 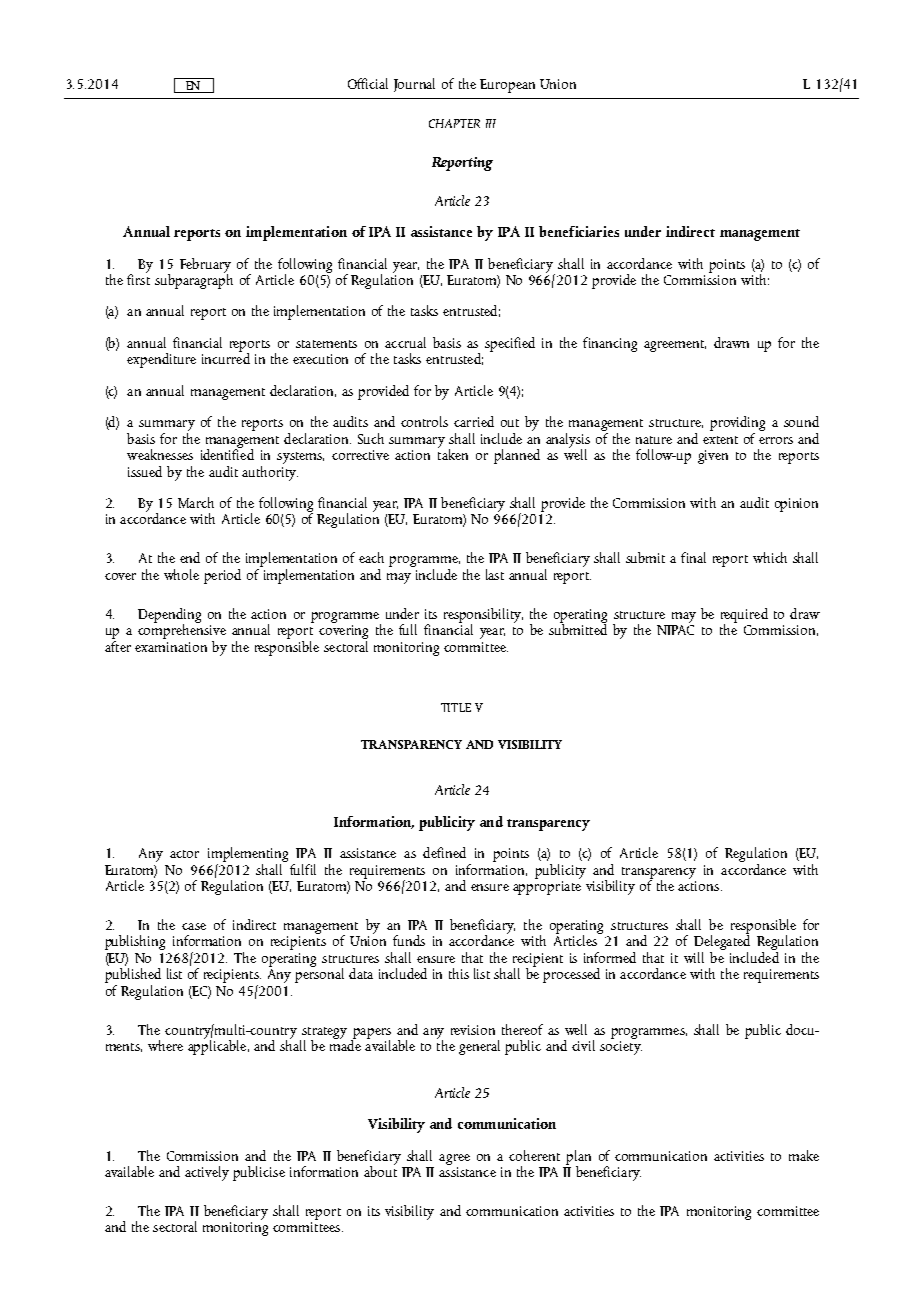 I want to click on beneficiaries, so click(x=579, y=231).
